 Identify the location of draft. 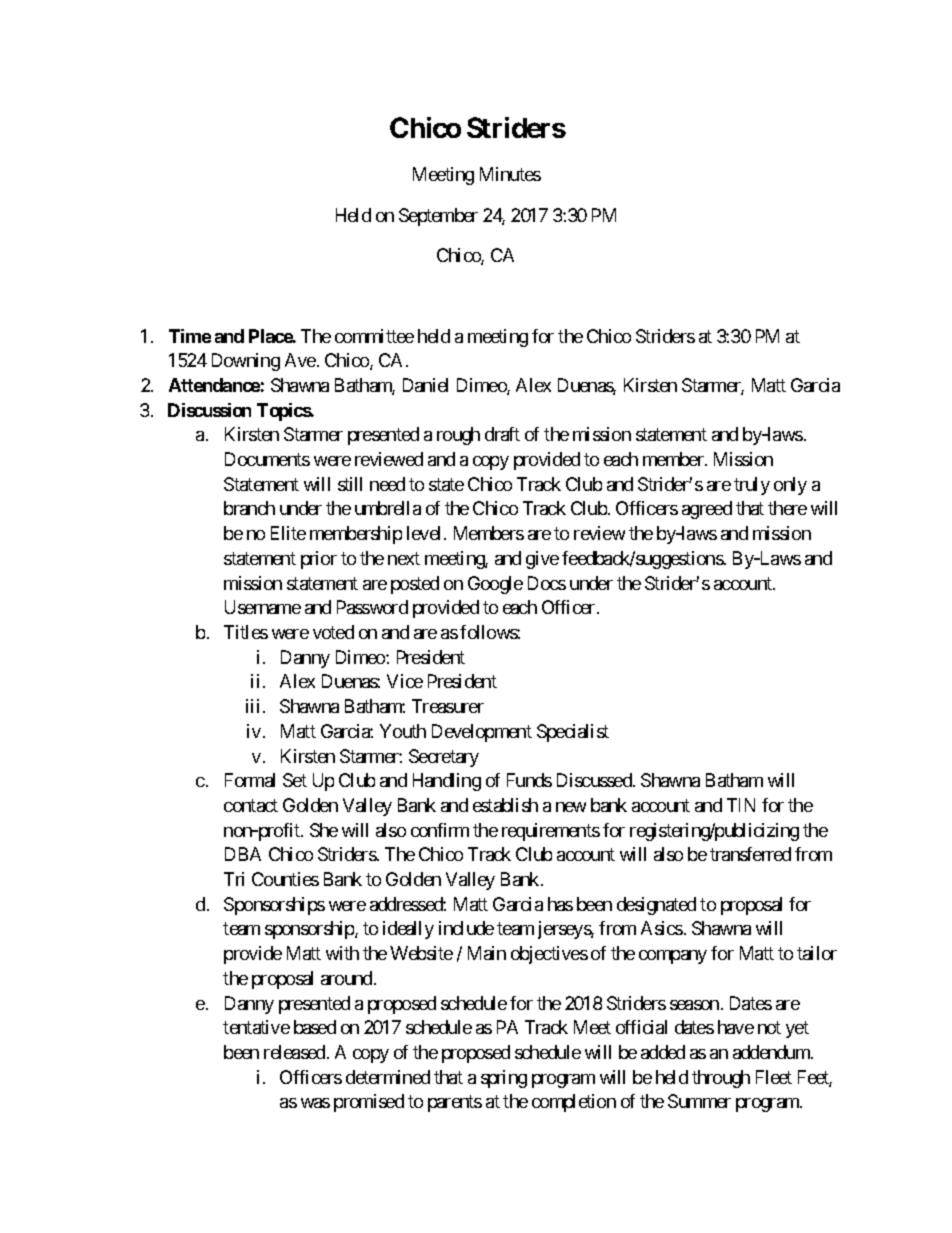
(502, 434).
